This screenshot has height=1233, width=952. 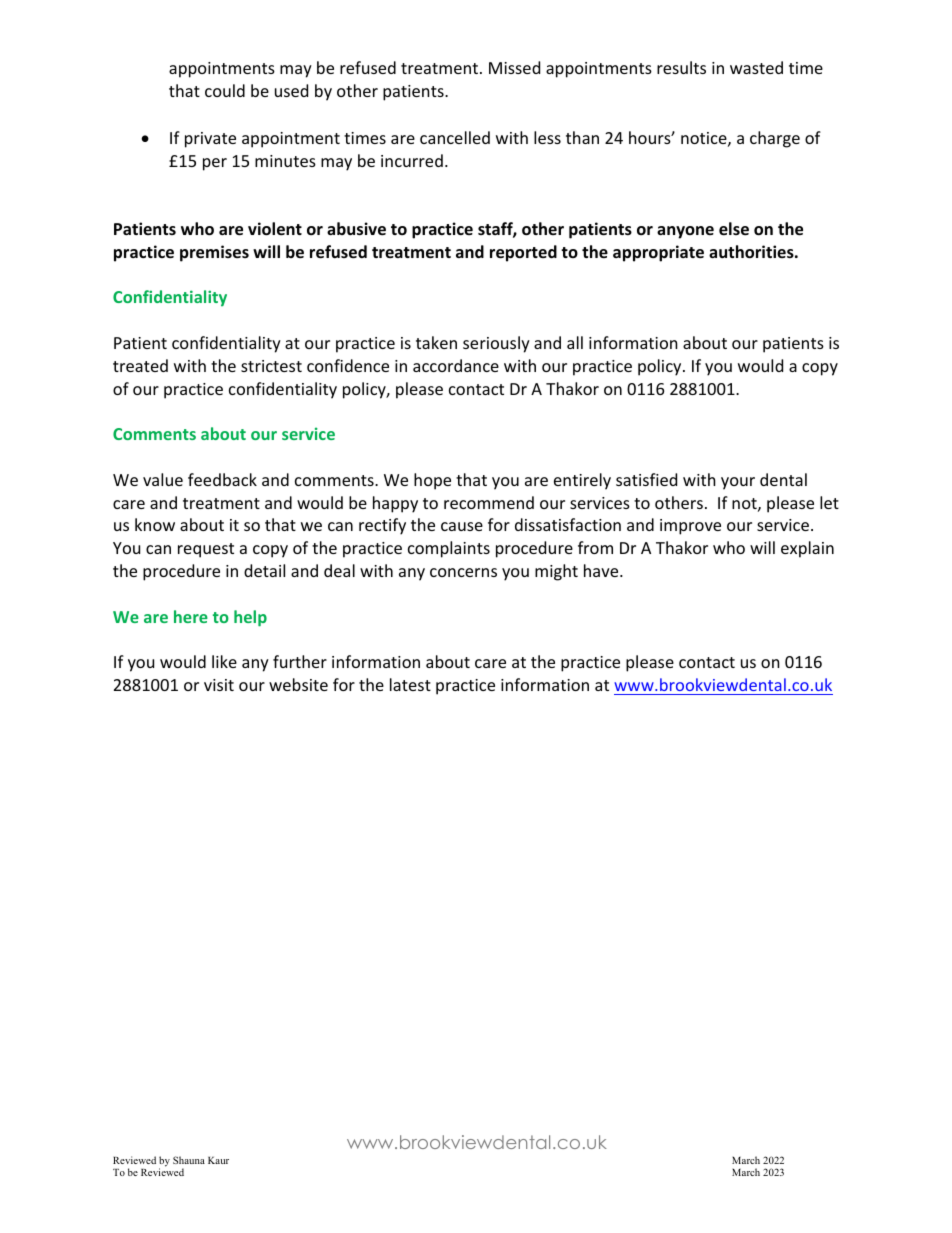 What do you see at coordinates (219, 685) in the screenshot?
I see `visit` at bounding box center [219, 685].
